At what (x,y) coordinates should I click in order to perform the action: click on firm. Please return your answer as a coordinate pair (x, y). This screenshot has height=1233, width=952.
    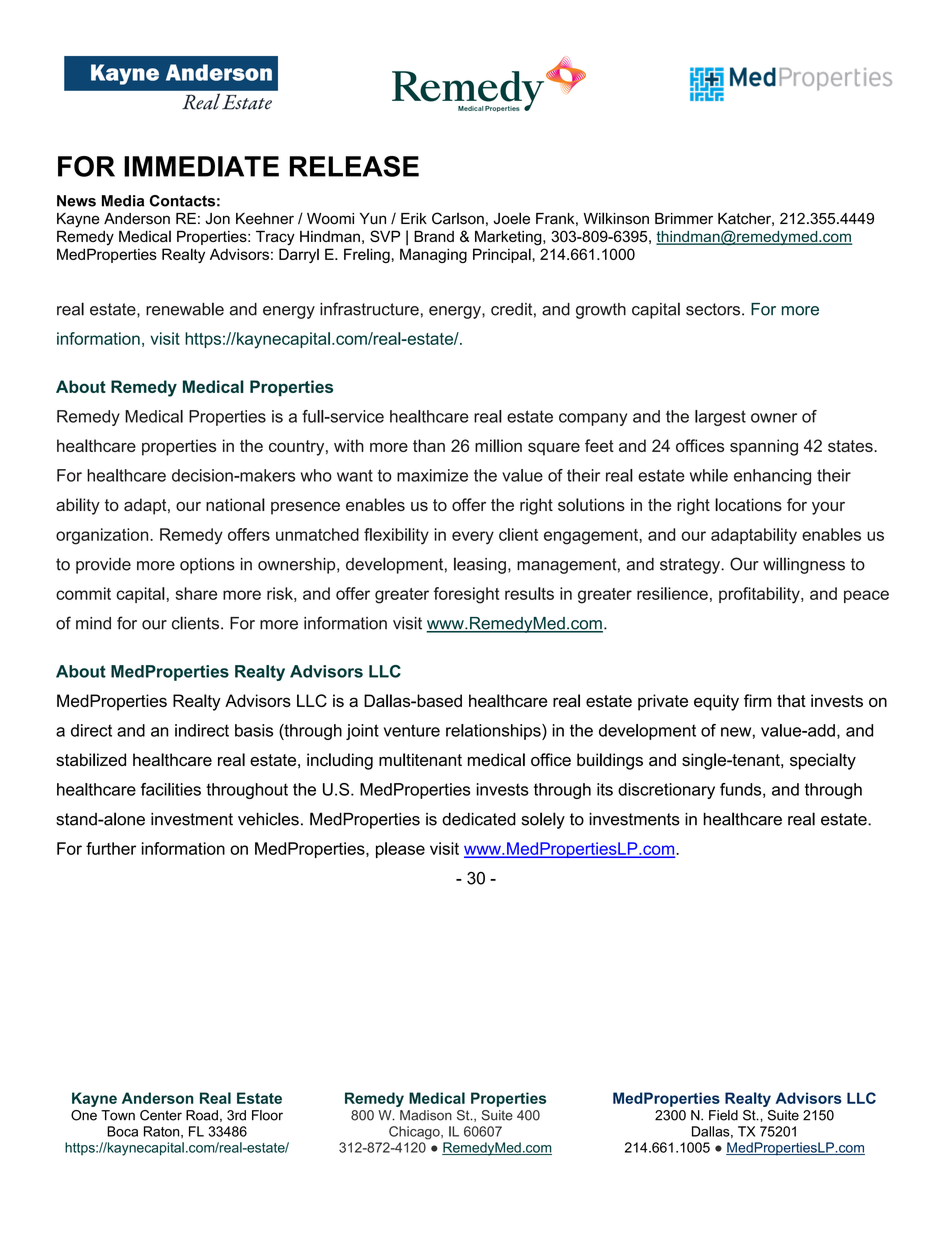
    Looking at the image, I should click on (758, 700).
